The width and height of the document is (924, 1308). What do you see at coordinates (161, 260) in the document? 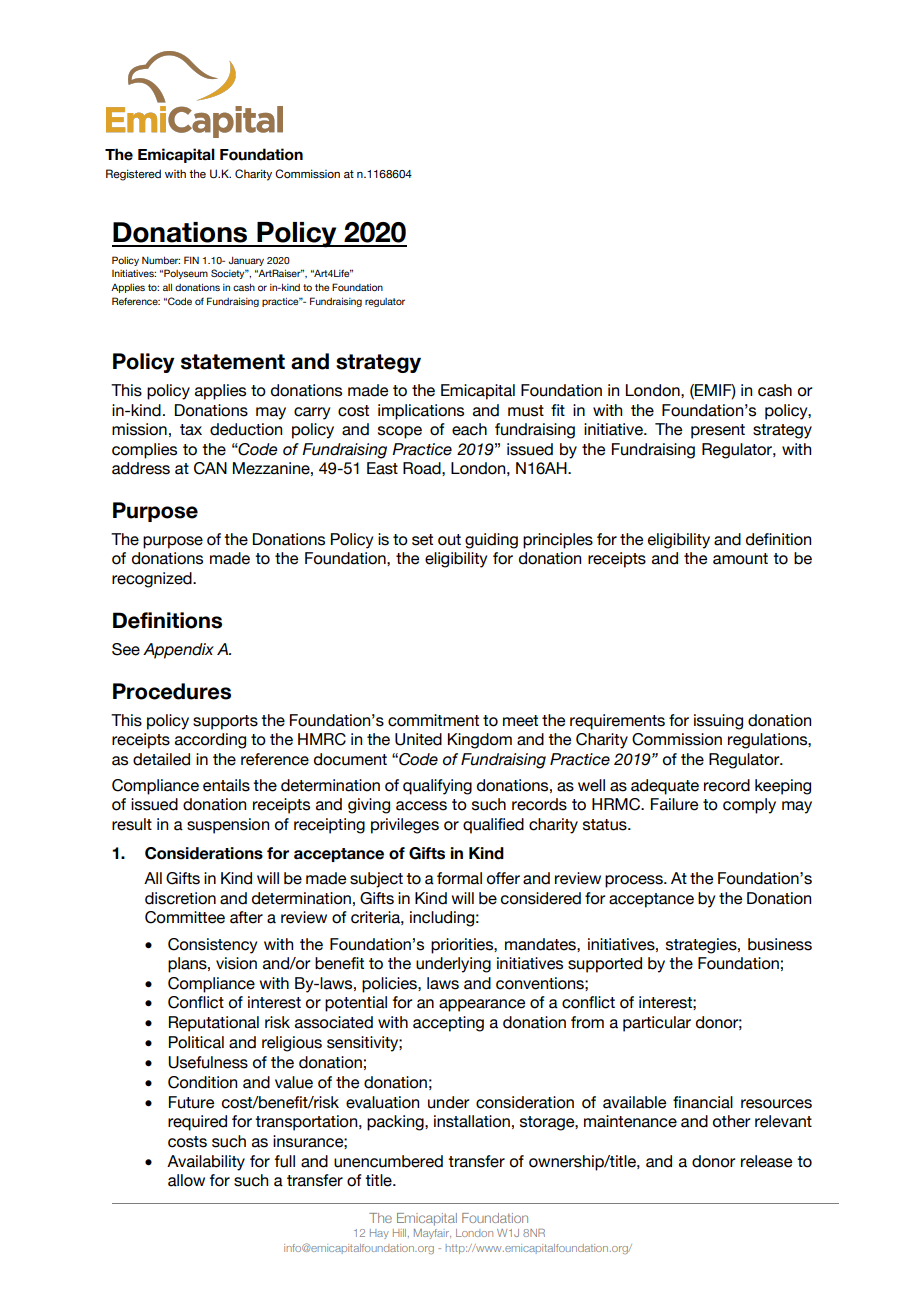
I see `Number` at bounding box center [161, 260].
